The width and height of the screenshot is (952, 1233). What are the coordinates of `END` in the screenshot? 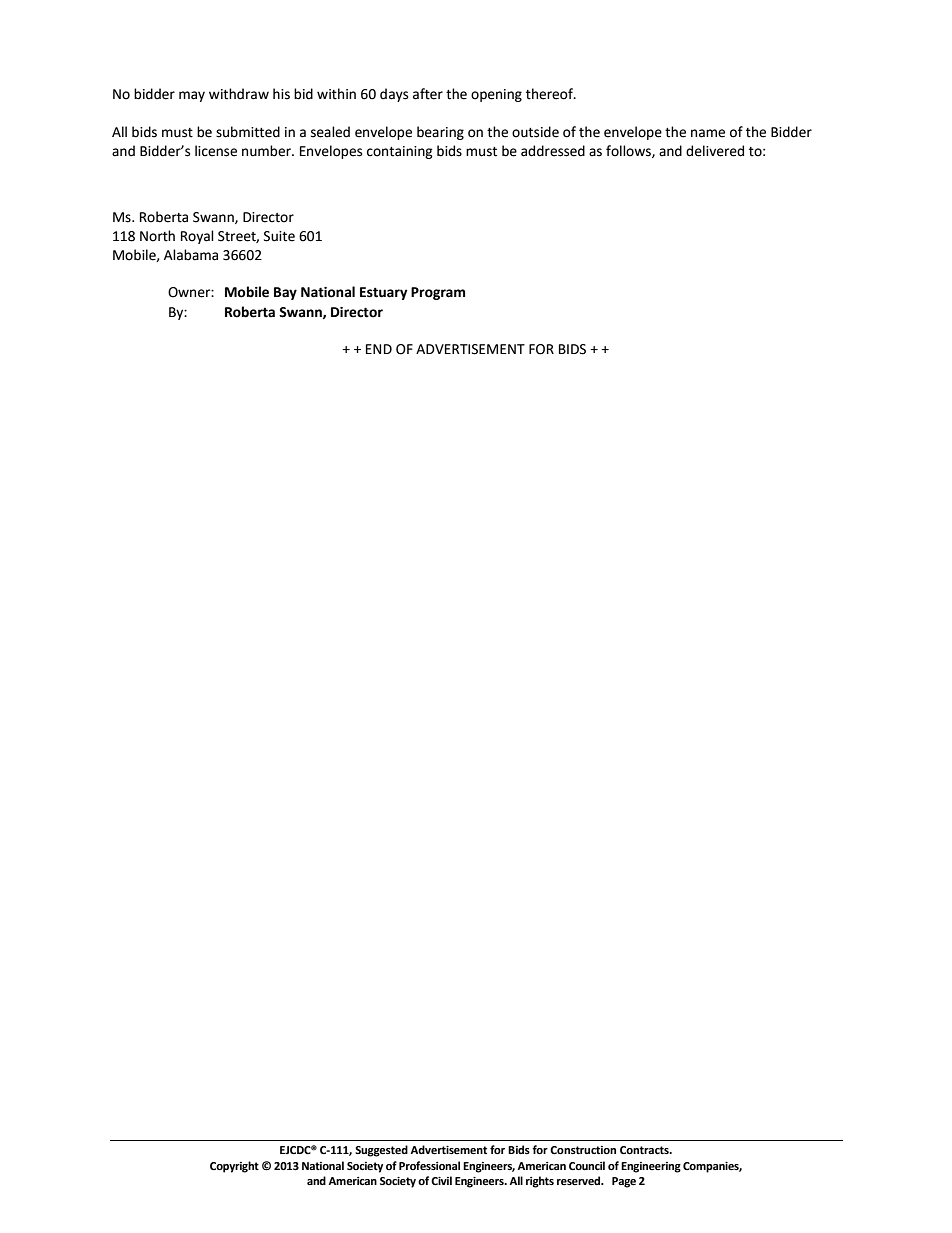 It's located at (379, 349).
